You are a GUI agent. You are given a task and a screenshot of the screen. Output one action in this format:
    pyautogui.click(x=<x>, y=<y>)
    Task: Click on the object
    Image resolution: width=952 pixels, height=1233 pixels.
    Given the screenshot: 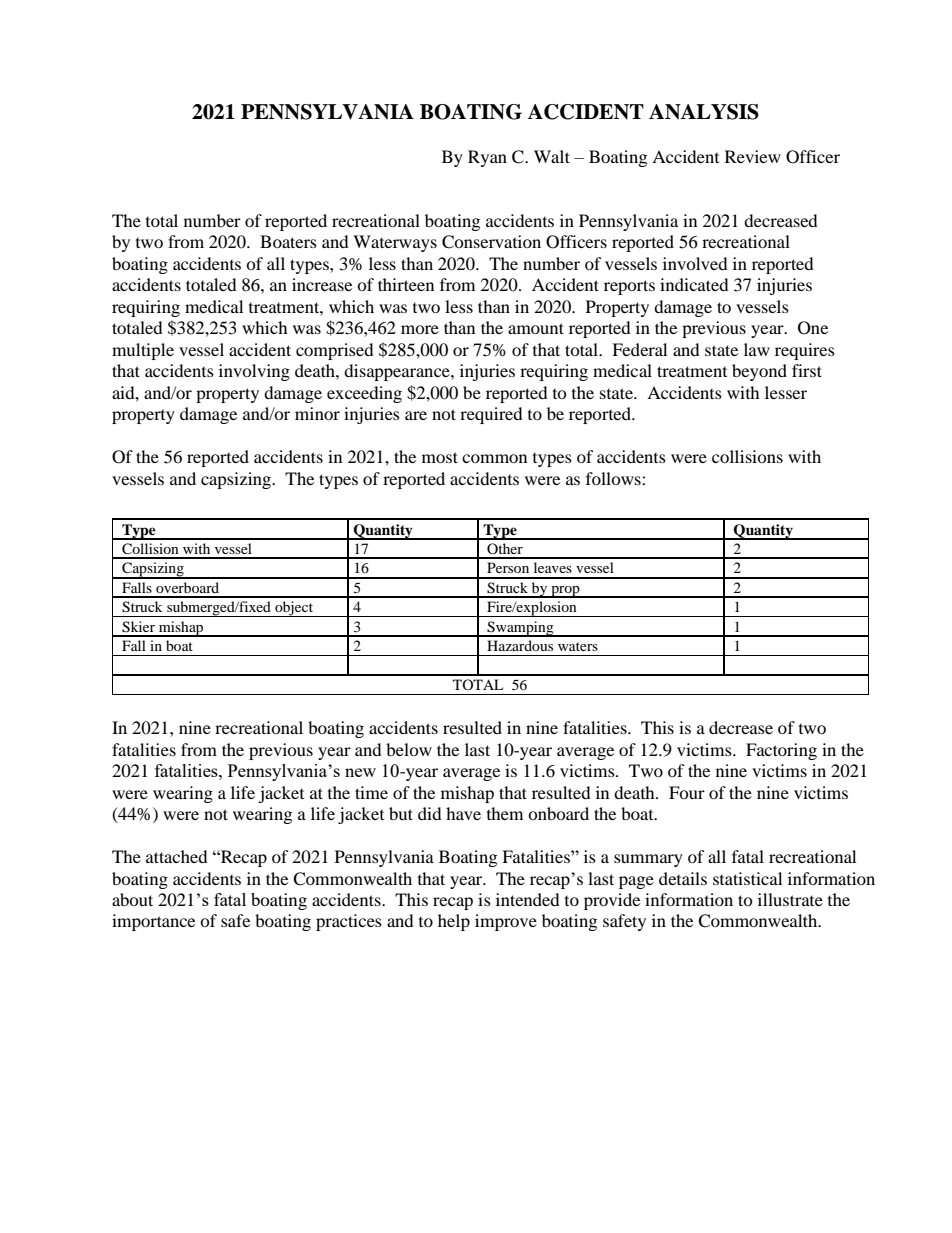 What is the action you would take?
    pyautogui.click(x=294, y=609)
